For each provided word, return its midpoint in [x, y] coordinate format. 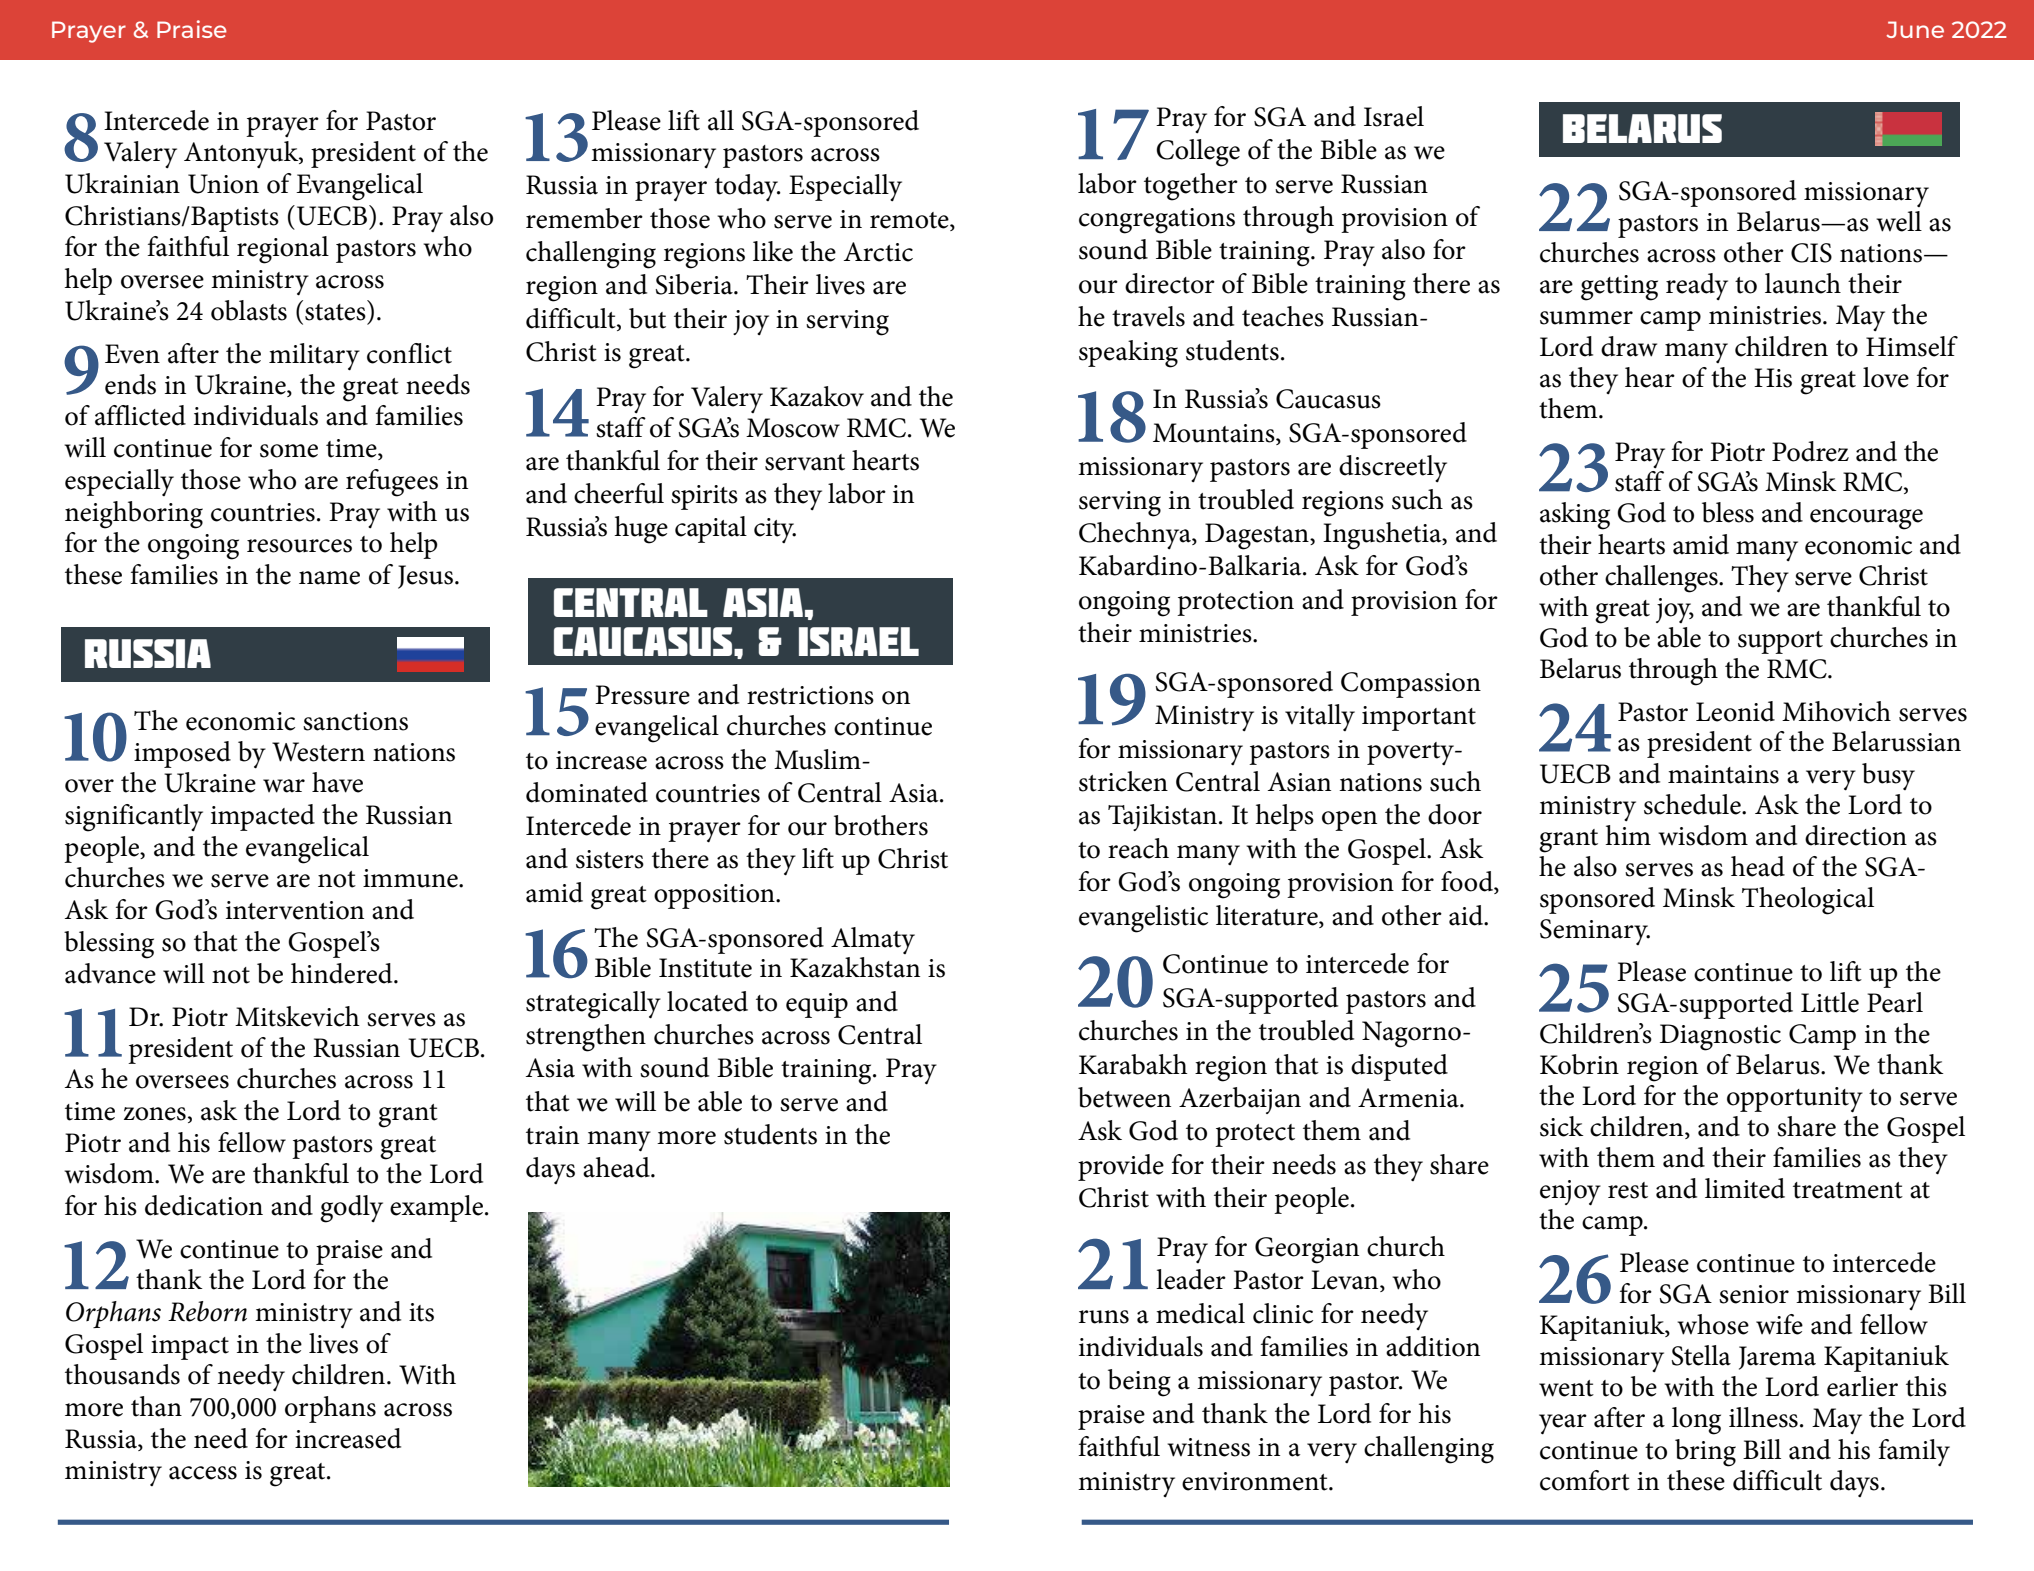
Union [223, 184]
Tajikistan [1162, 817]
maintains [1723, 774]
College [1198, 153]
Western [318, 752]
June [1915, 29]
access [203, 1473]
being [1139, 1383]
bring [1705, 1453]
